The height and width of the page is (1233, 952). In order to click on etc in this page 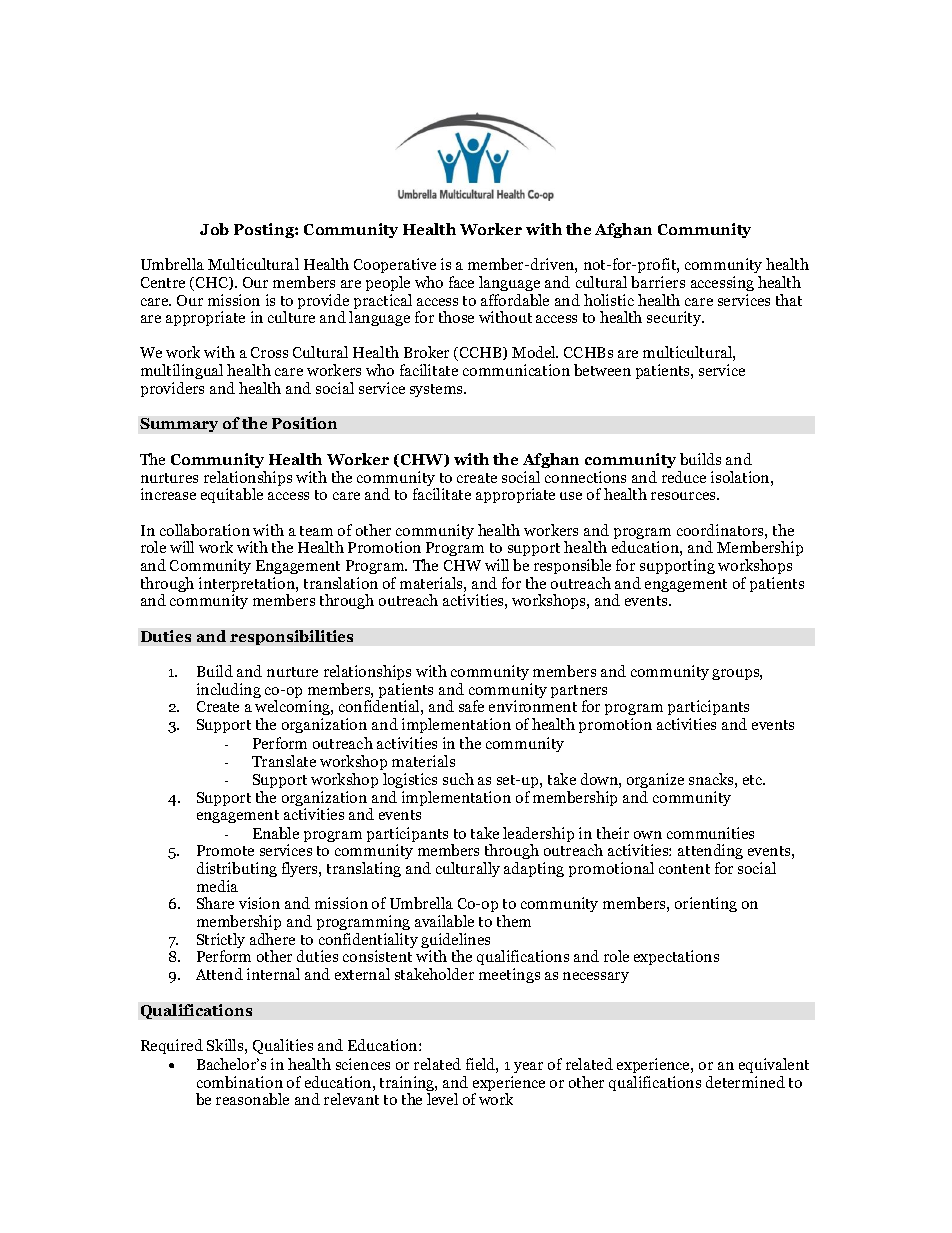, I will do `click(754, 780)`.
